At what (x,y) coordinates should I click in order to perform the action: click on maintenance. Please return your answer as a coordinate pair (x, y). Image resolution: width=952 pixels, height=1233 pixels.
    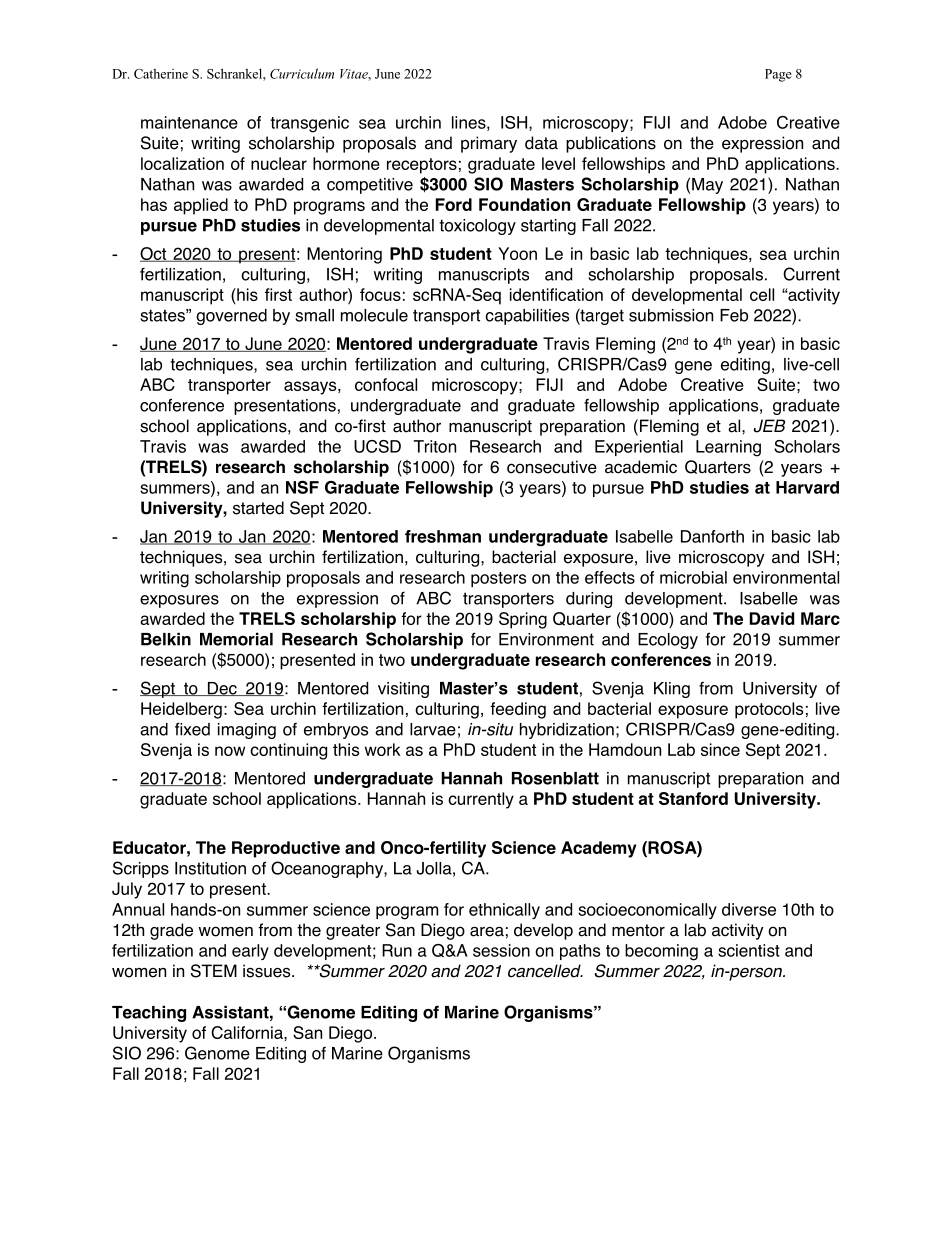
    Looking at the image, I should click on (189, 122).
